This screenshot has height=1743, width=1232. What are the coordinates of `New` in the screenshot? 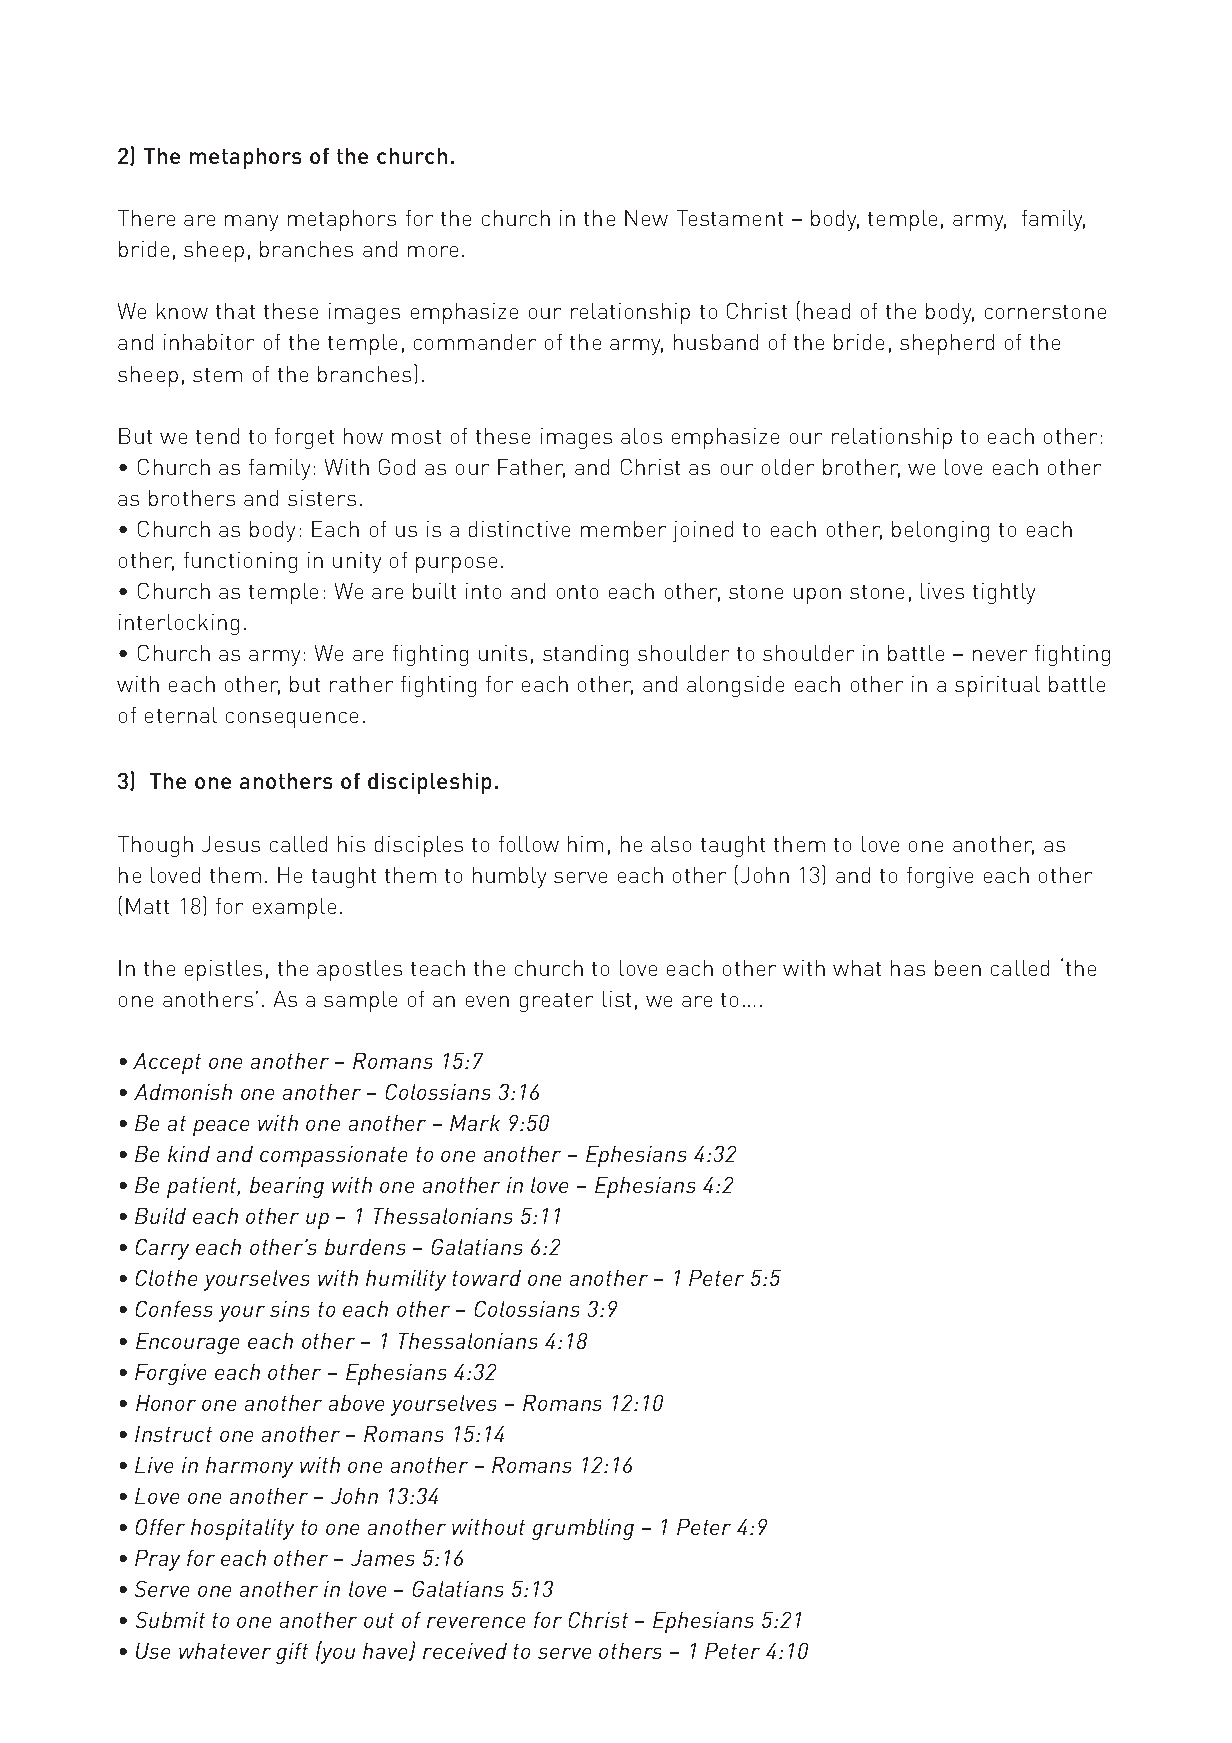 It's located at (646, 218).
